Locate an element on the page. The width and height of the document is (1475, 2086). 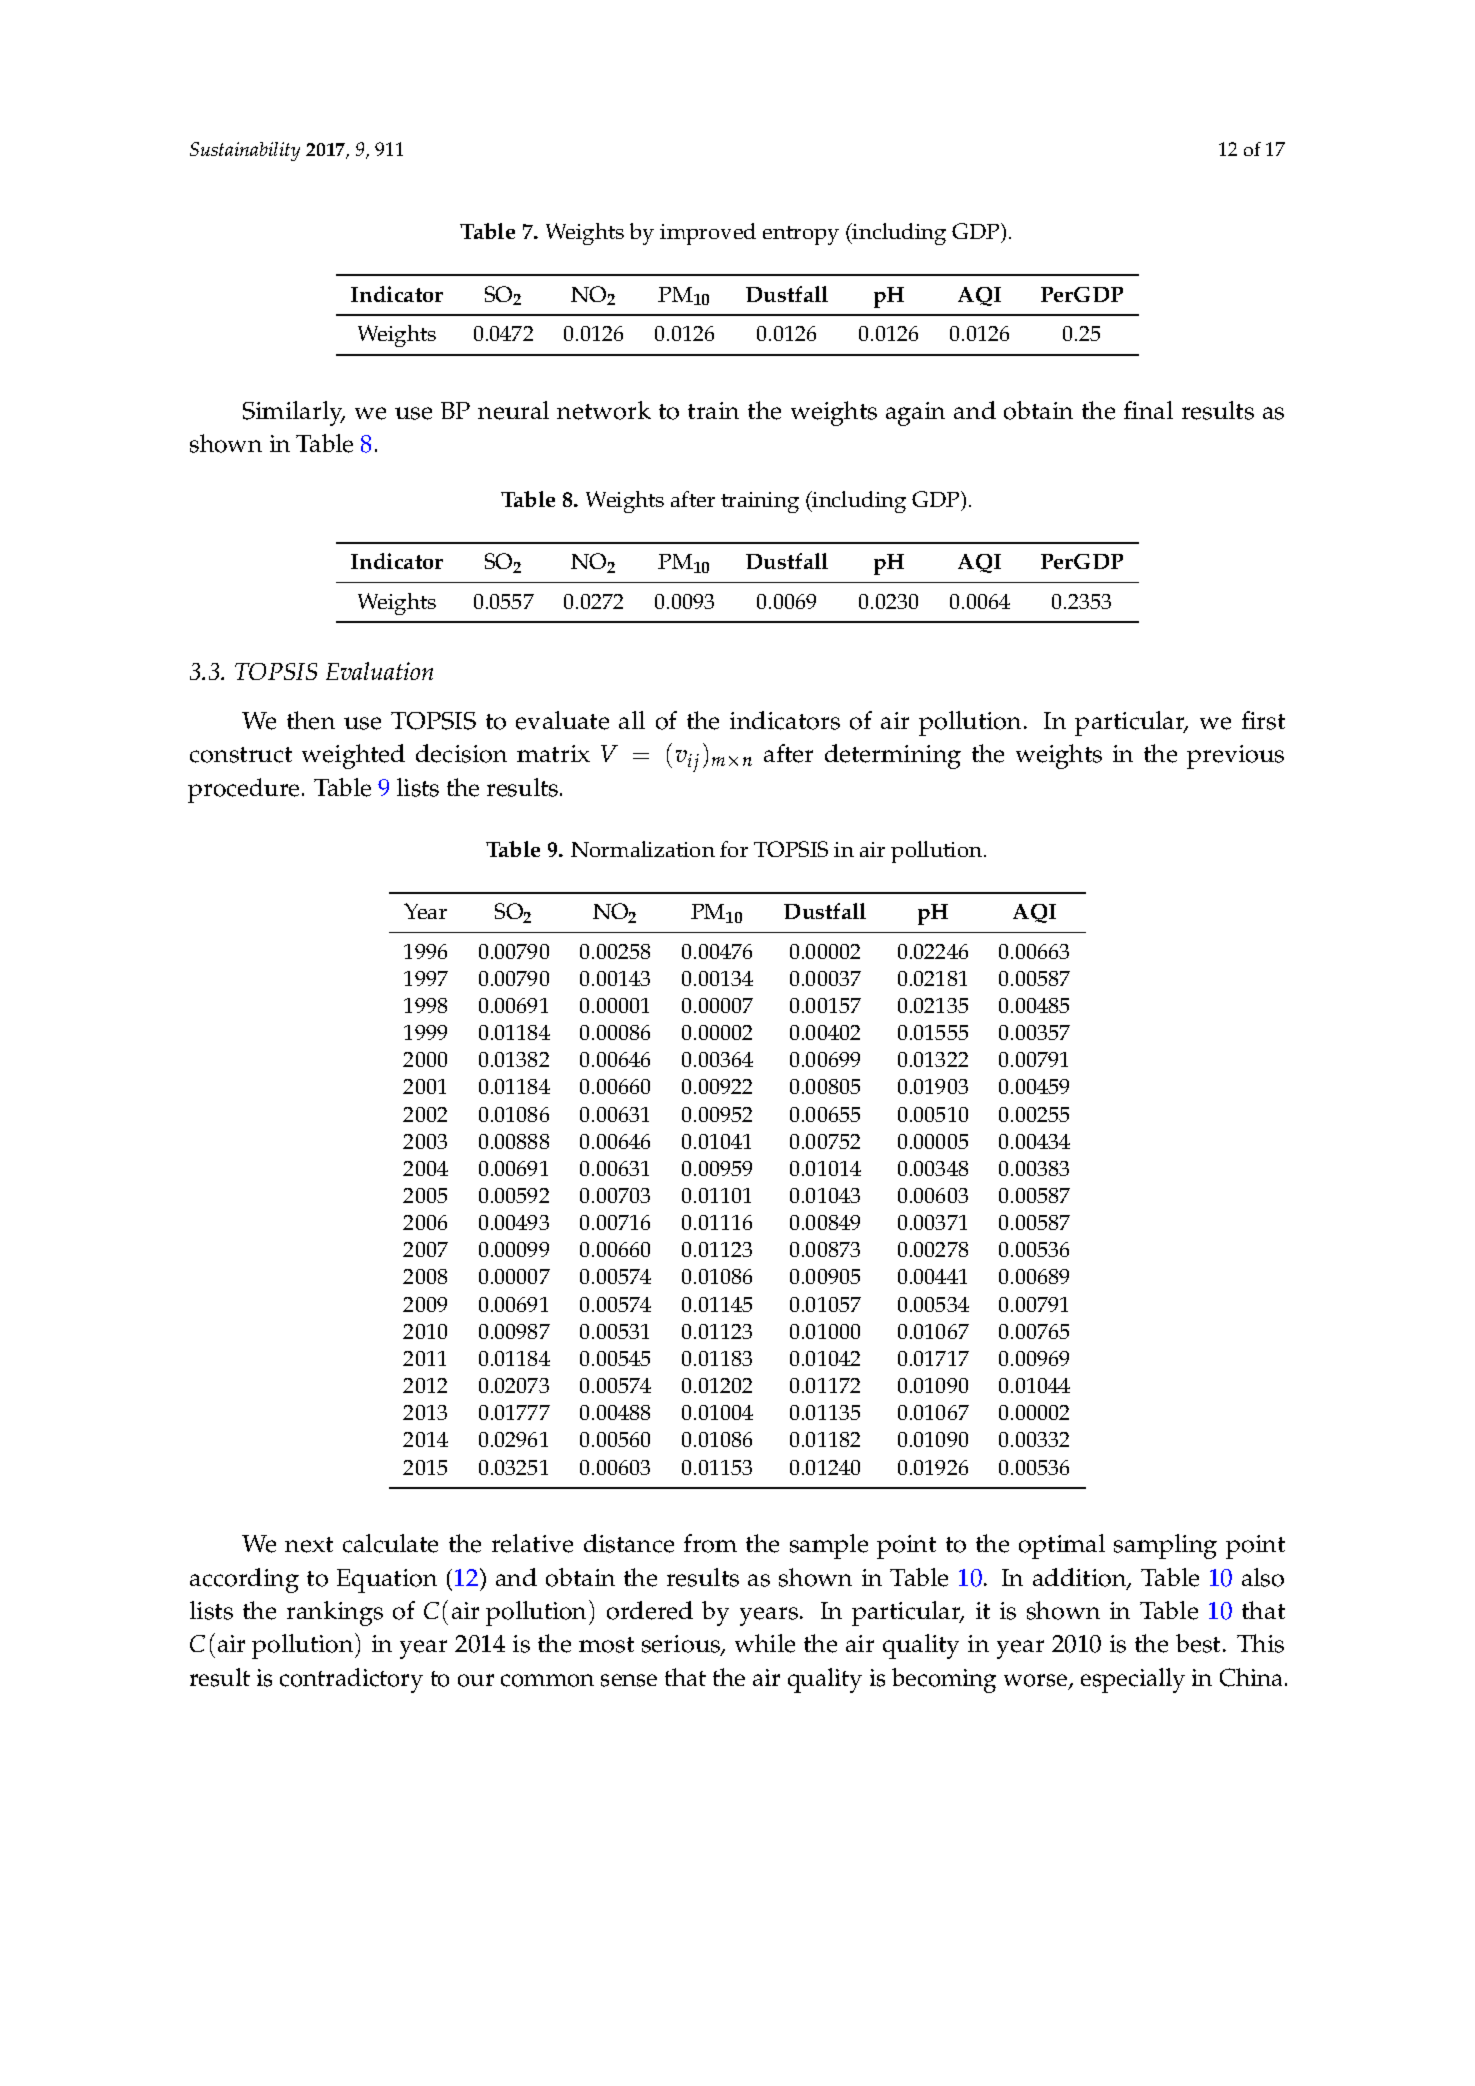
network is located at coordinates (604, 410).
